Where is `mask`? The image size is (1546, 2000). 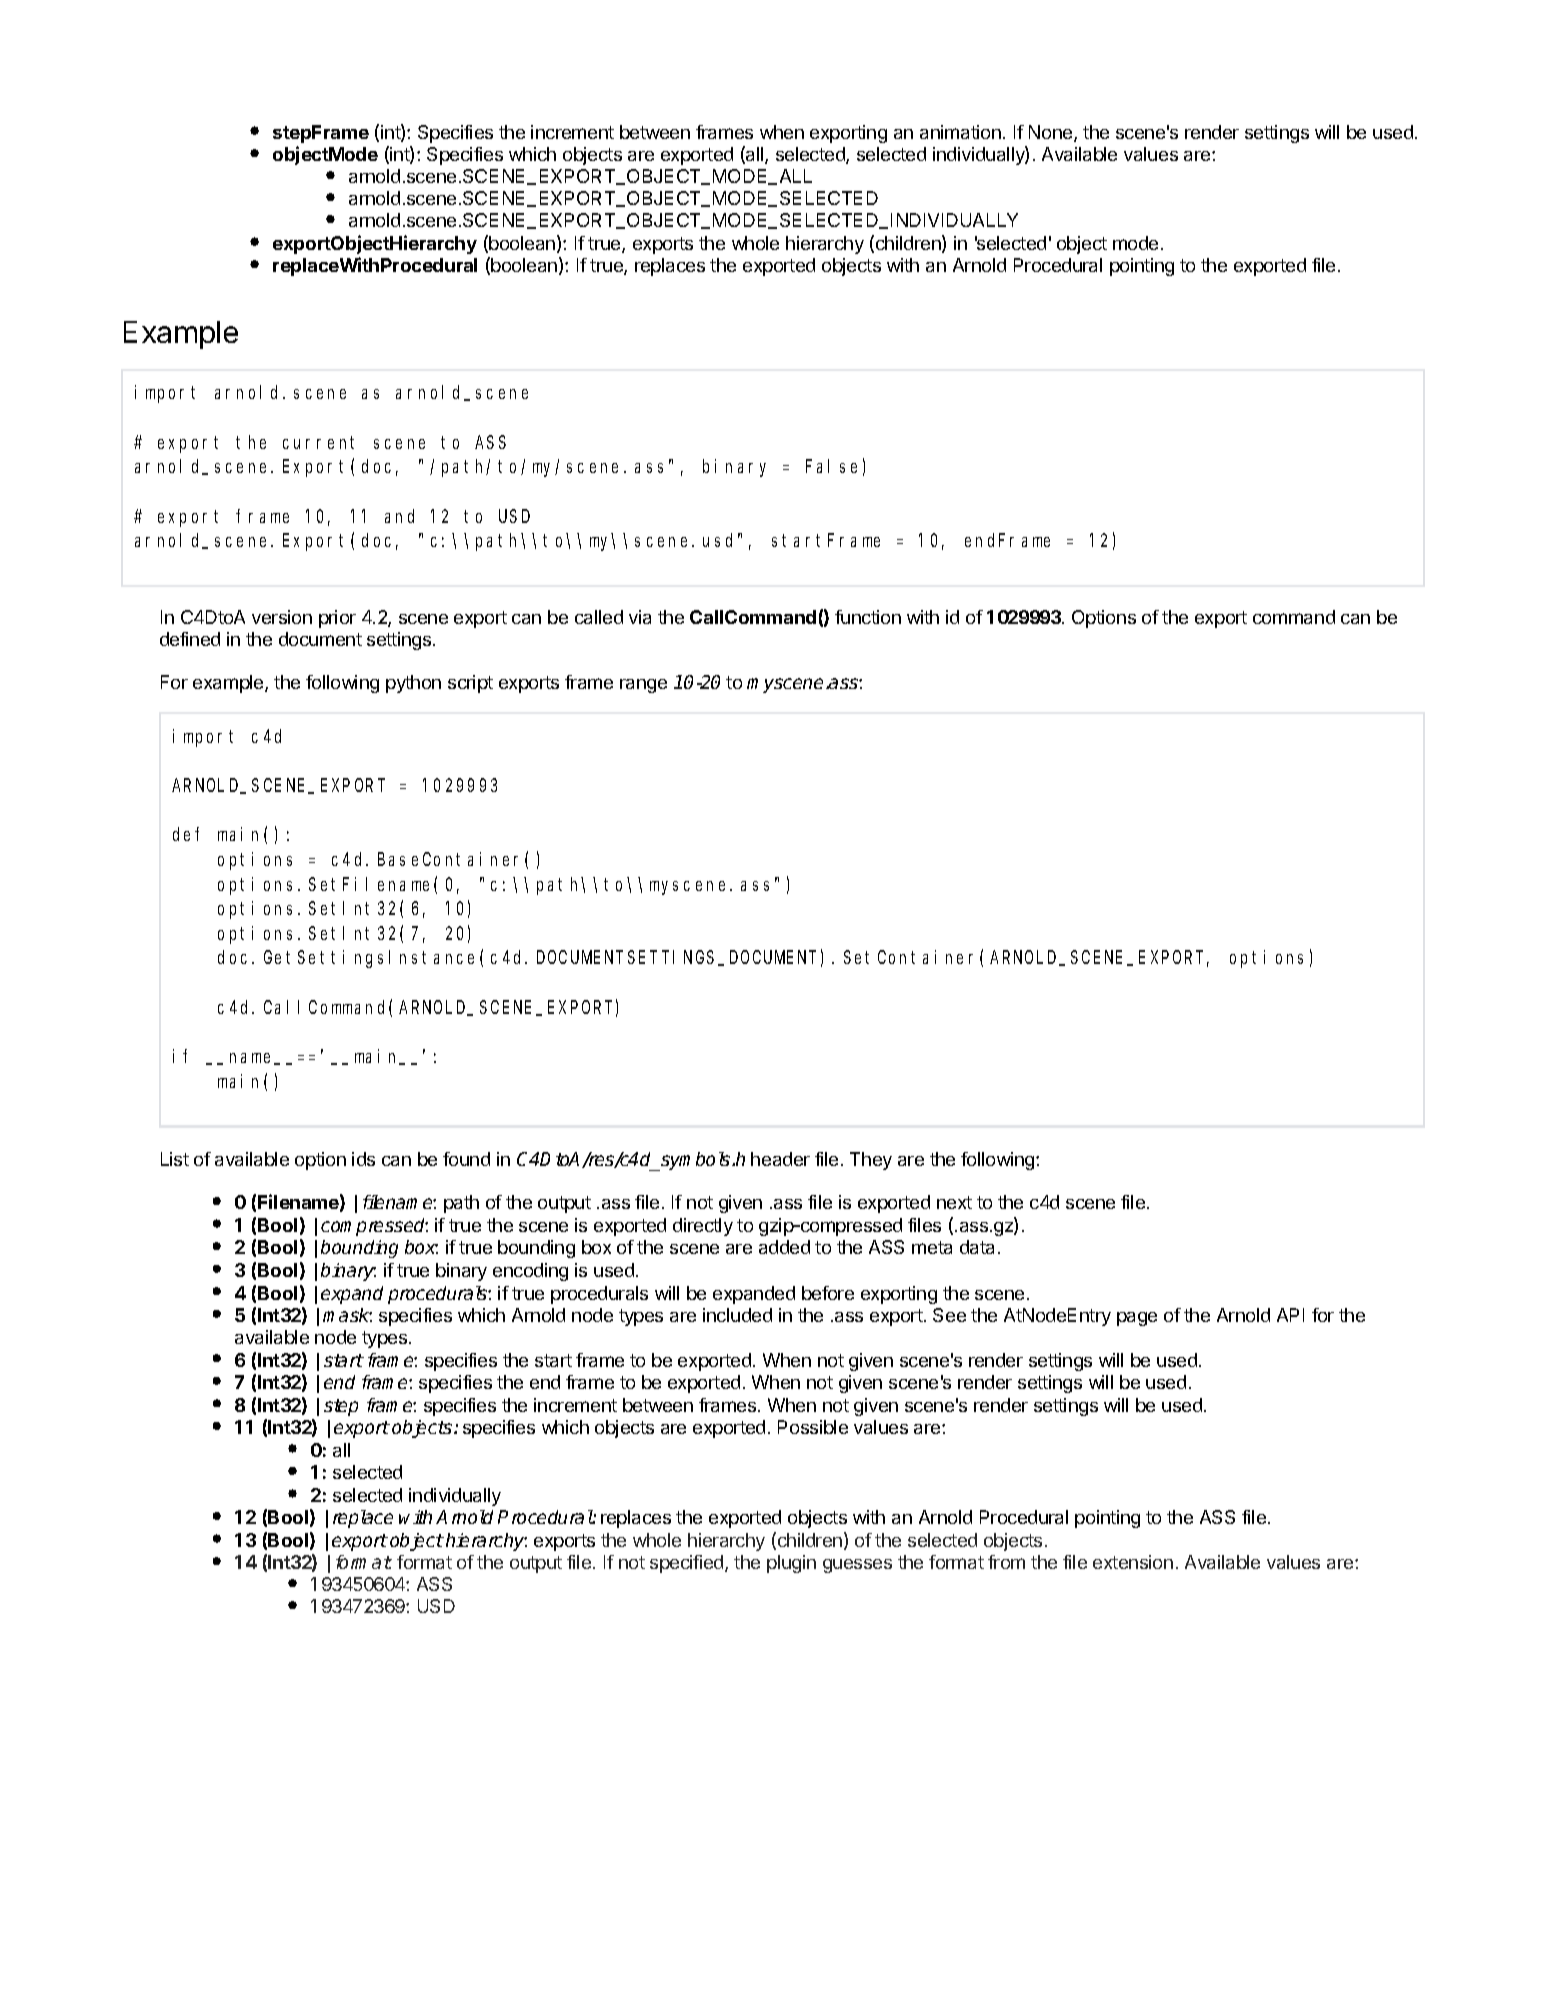 mask is located at coordinates (347, 1315).
